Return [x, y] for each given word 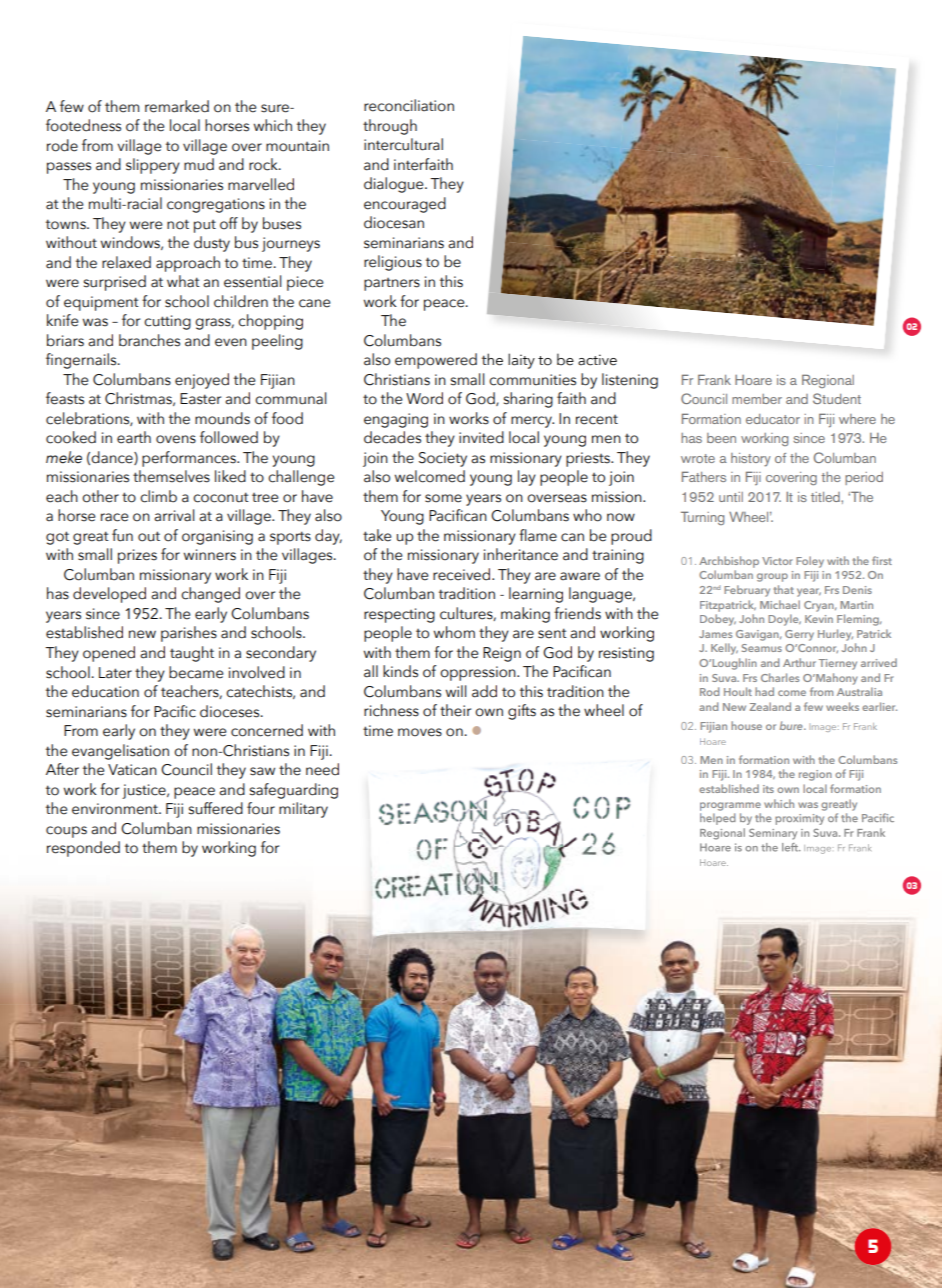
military [303, 810]
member [757, 399]
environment [116, 809]
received [463, 574]
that [784, 589]
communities [532, 380]
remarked [177, 106]
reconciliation [409, 105]
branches [149, 340]
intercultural [403, 144]
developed [109, 595]
